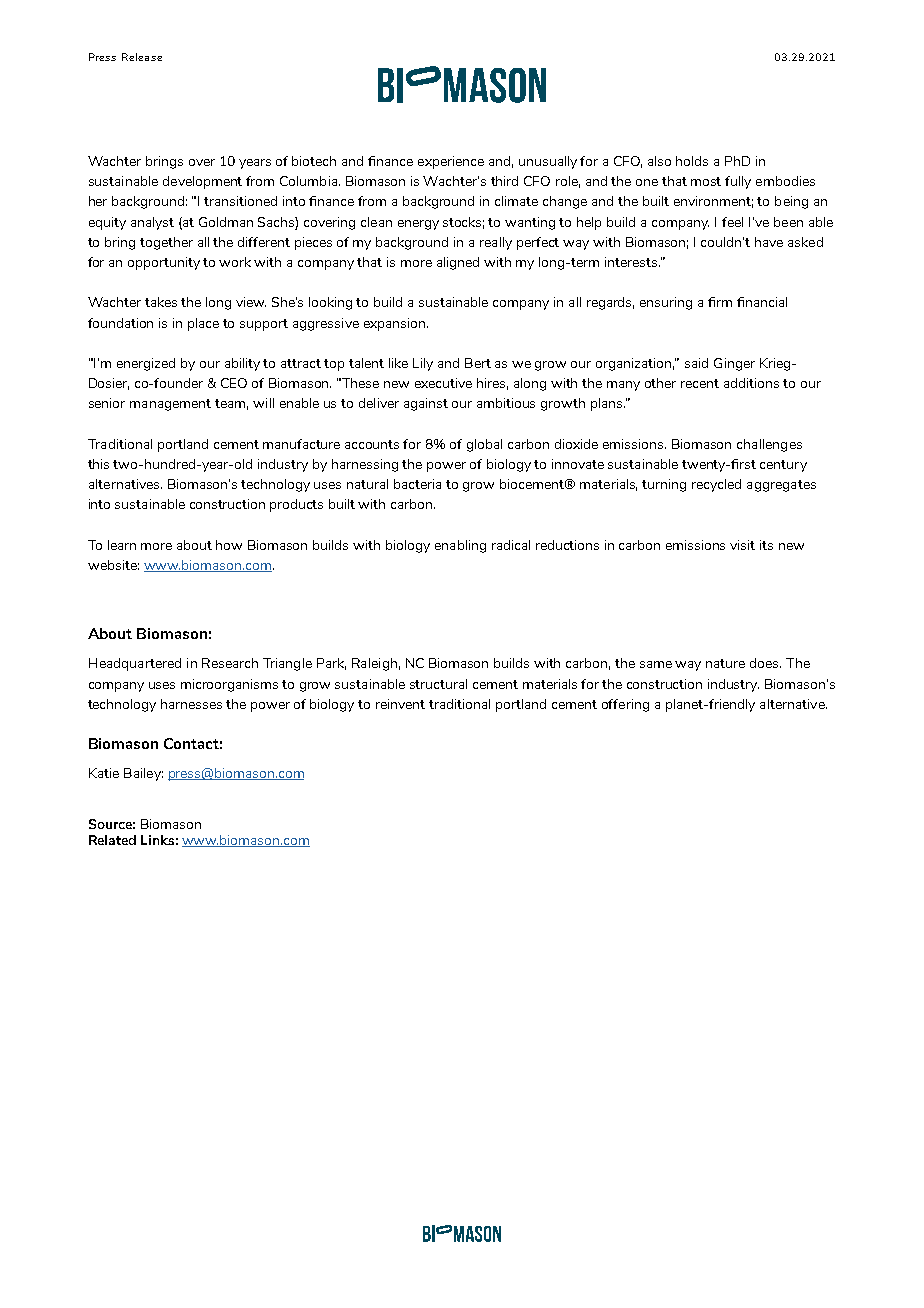 The height and width of the document is (1308, 924). I want to click on challenges, so click(769, 445).
